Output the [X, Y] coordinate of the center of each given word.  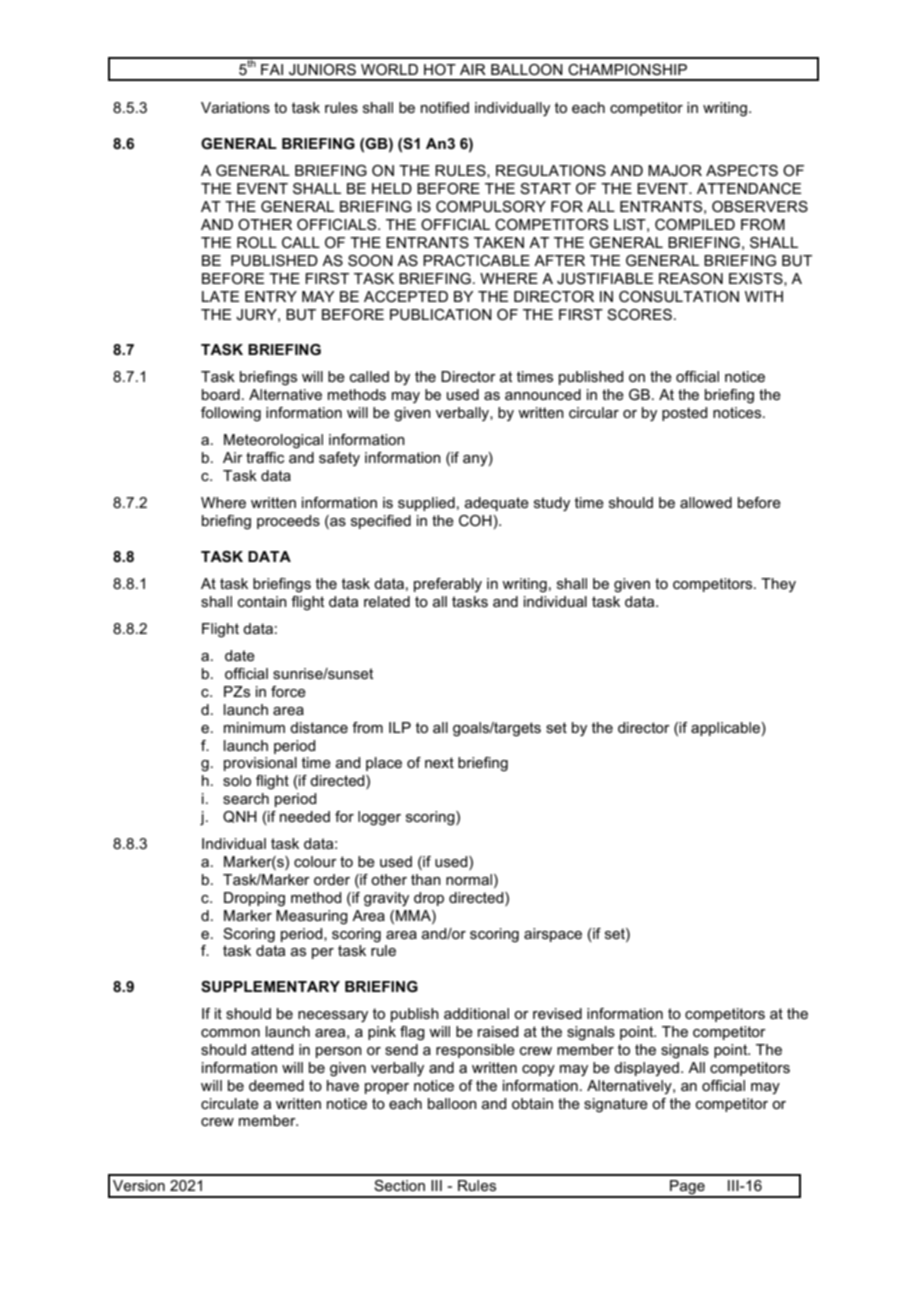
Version [139, 1185]
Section [399, 1185]
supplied [426, 504]
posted [684, 414]
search [246, 798]
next [439, 762]
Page [687, 1188]
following [231, 414]
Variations [235, 107]
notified [445, 107]
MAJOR [675, 170]
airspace [553, 935]
